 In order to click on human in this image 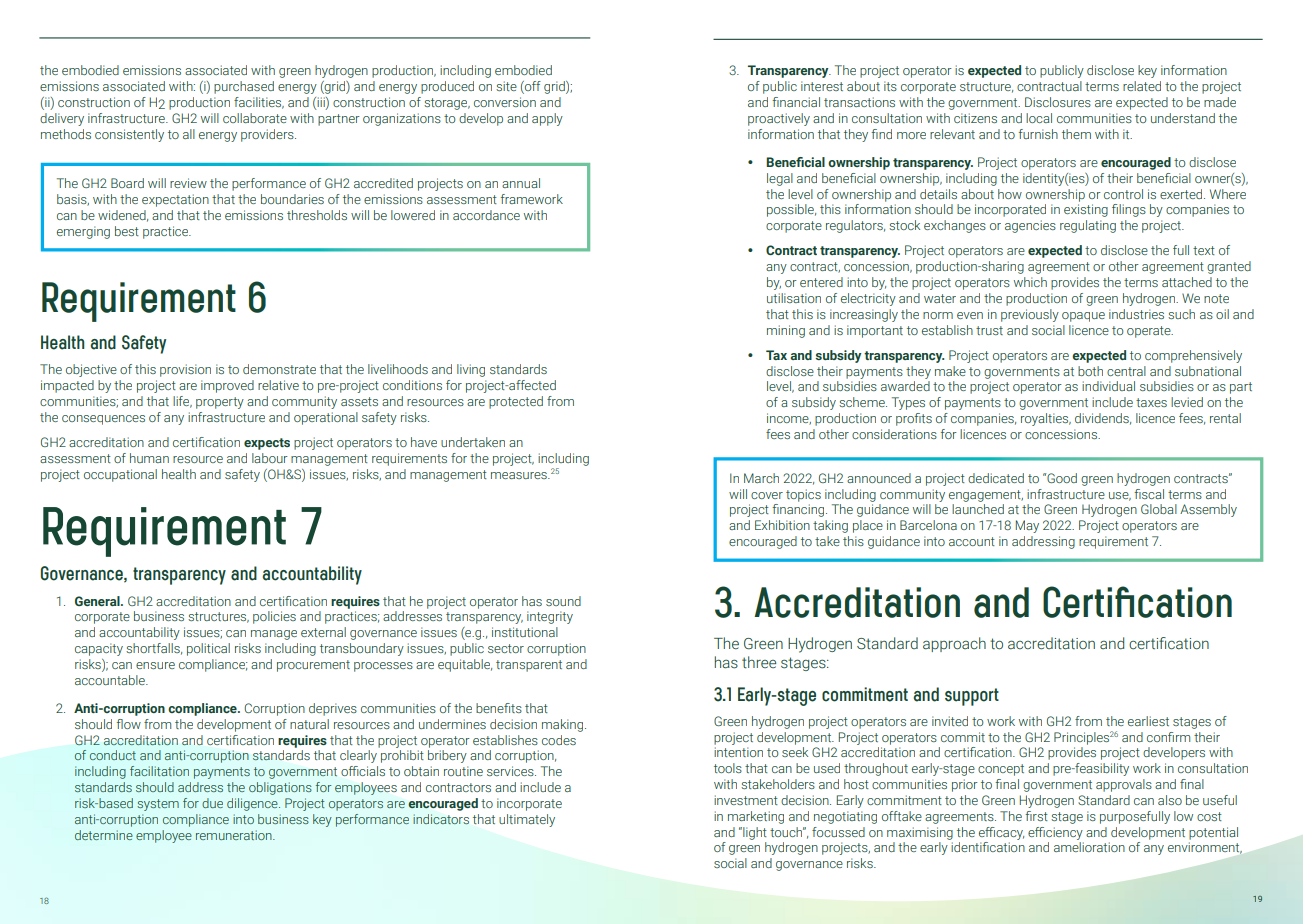, I will do `click(149, 458)`.
